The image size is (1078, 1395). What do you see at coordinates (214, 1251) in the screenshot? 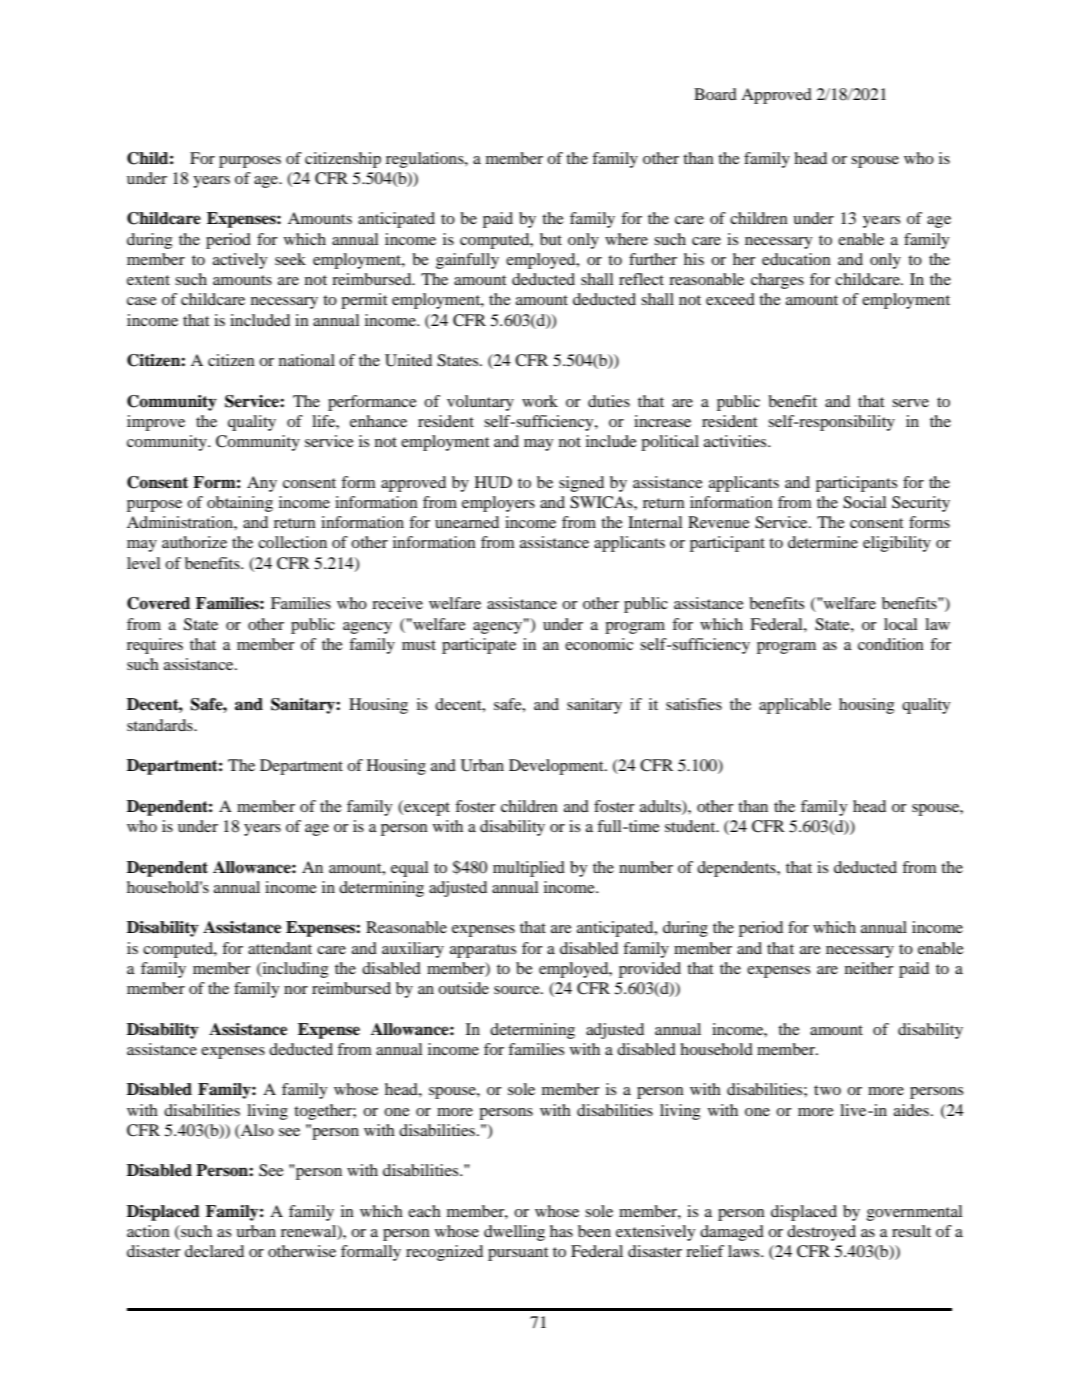
I see `declared` at bounding box center [214, 1251].
